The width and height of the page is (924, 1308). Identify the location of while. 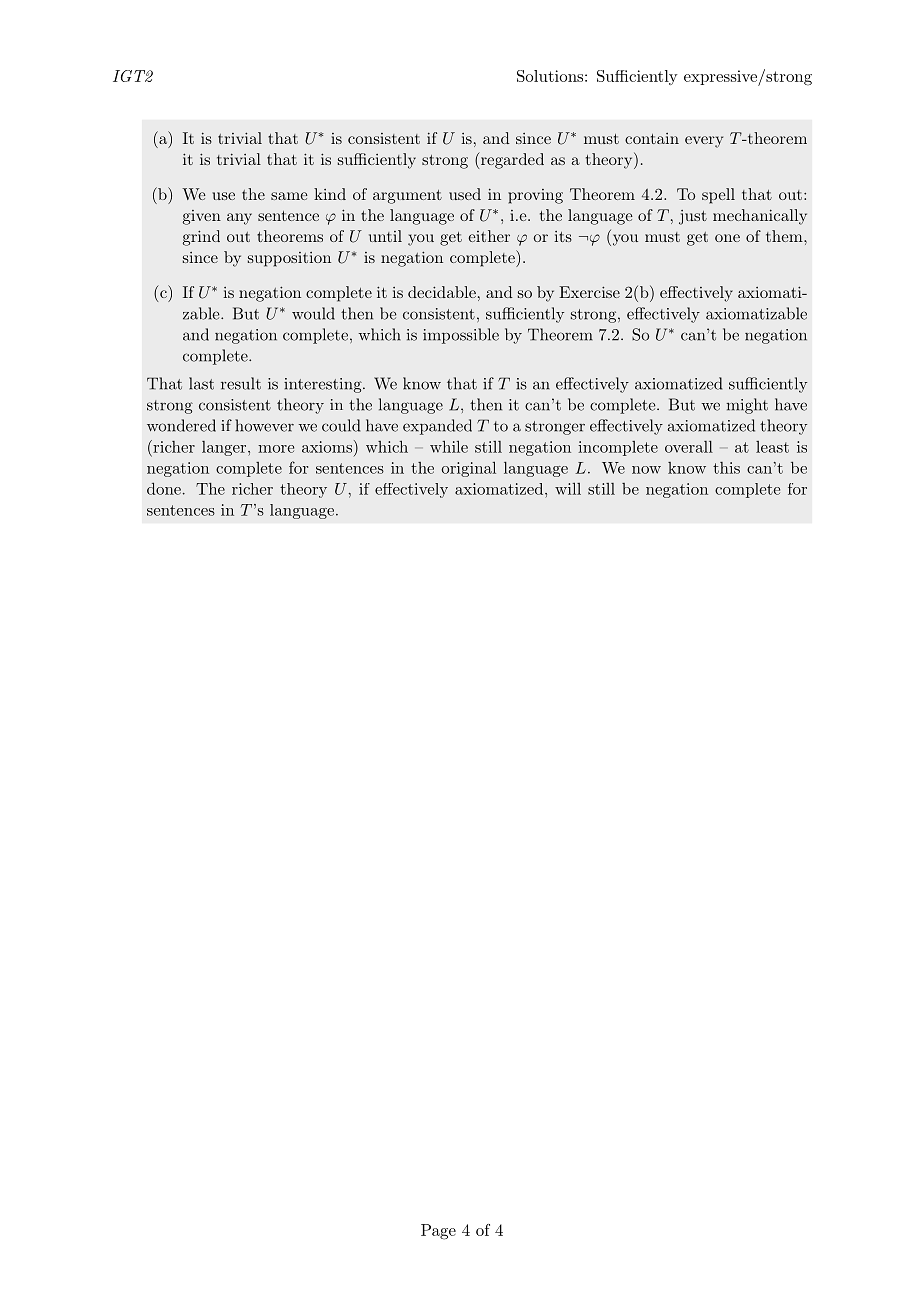
(449, 446).
